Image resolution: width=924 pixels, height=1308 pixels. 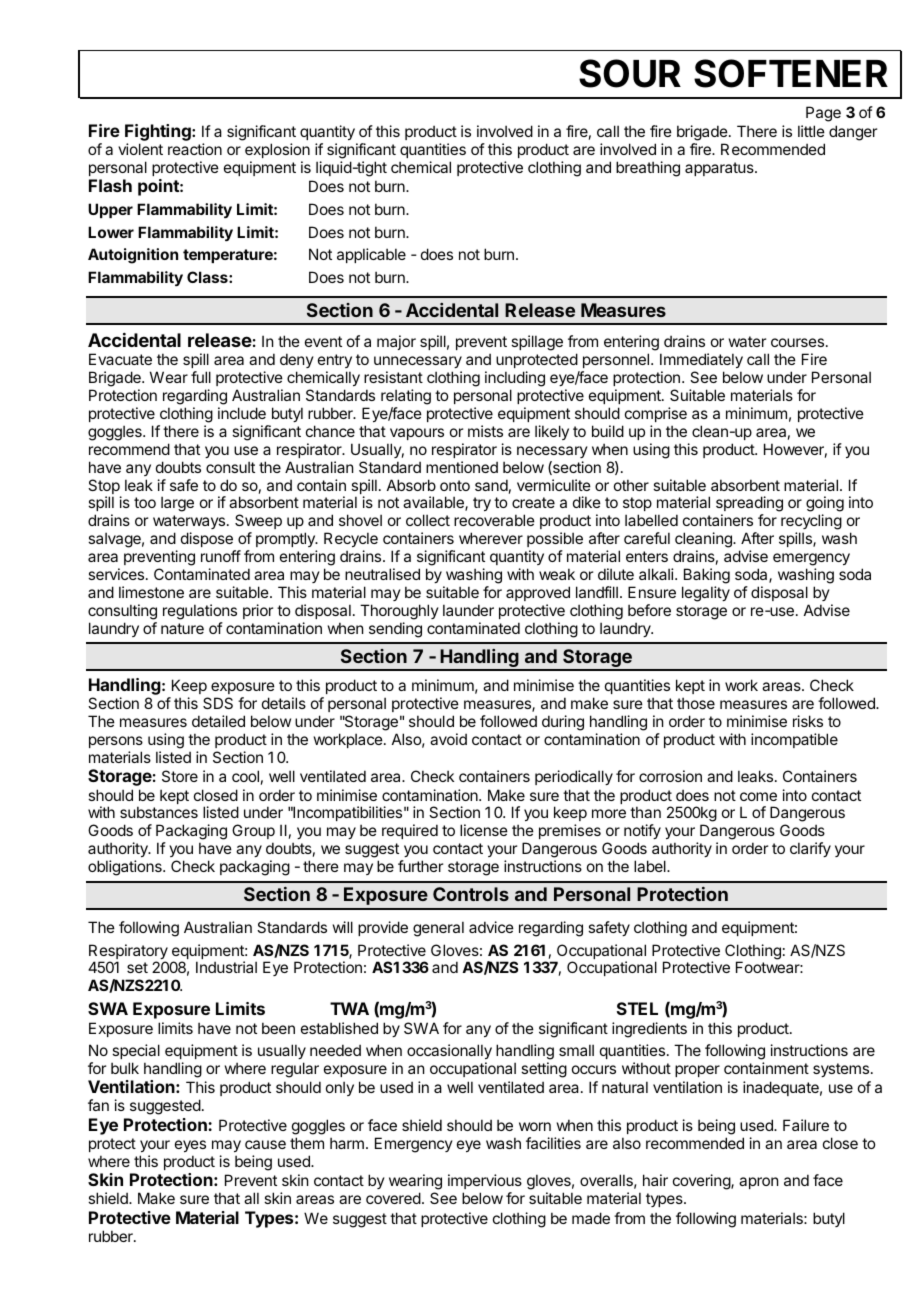 What do you see at coordinates (701, 362) in the document?
I see `Immediately` at bounding box center [701, 362].
